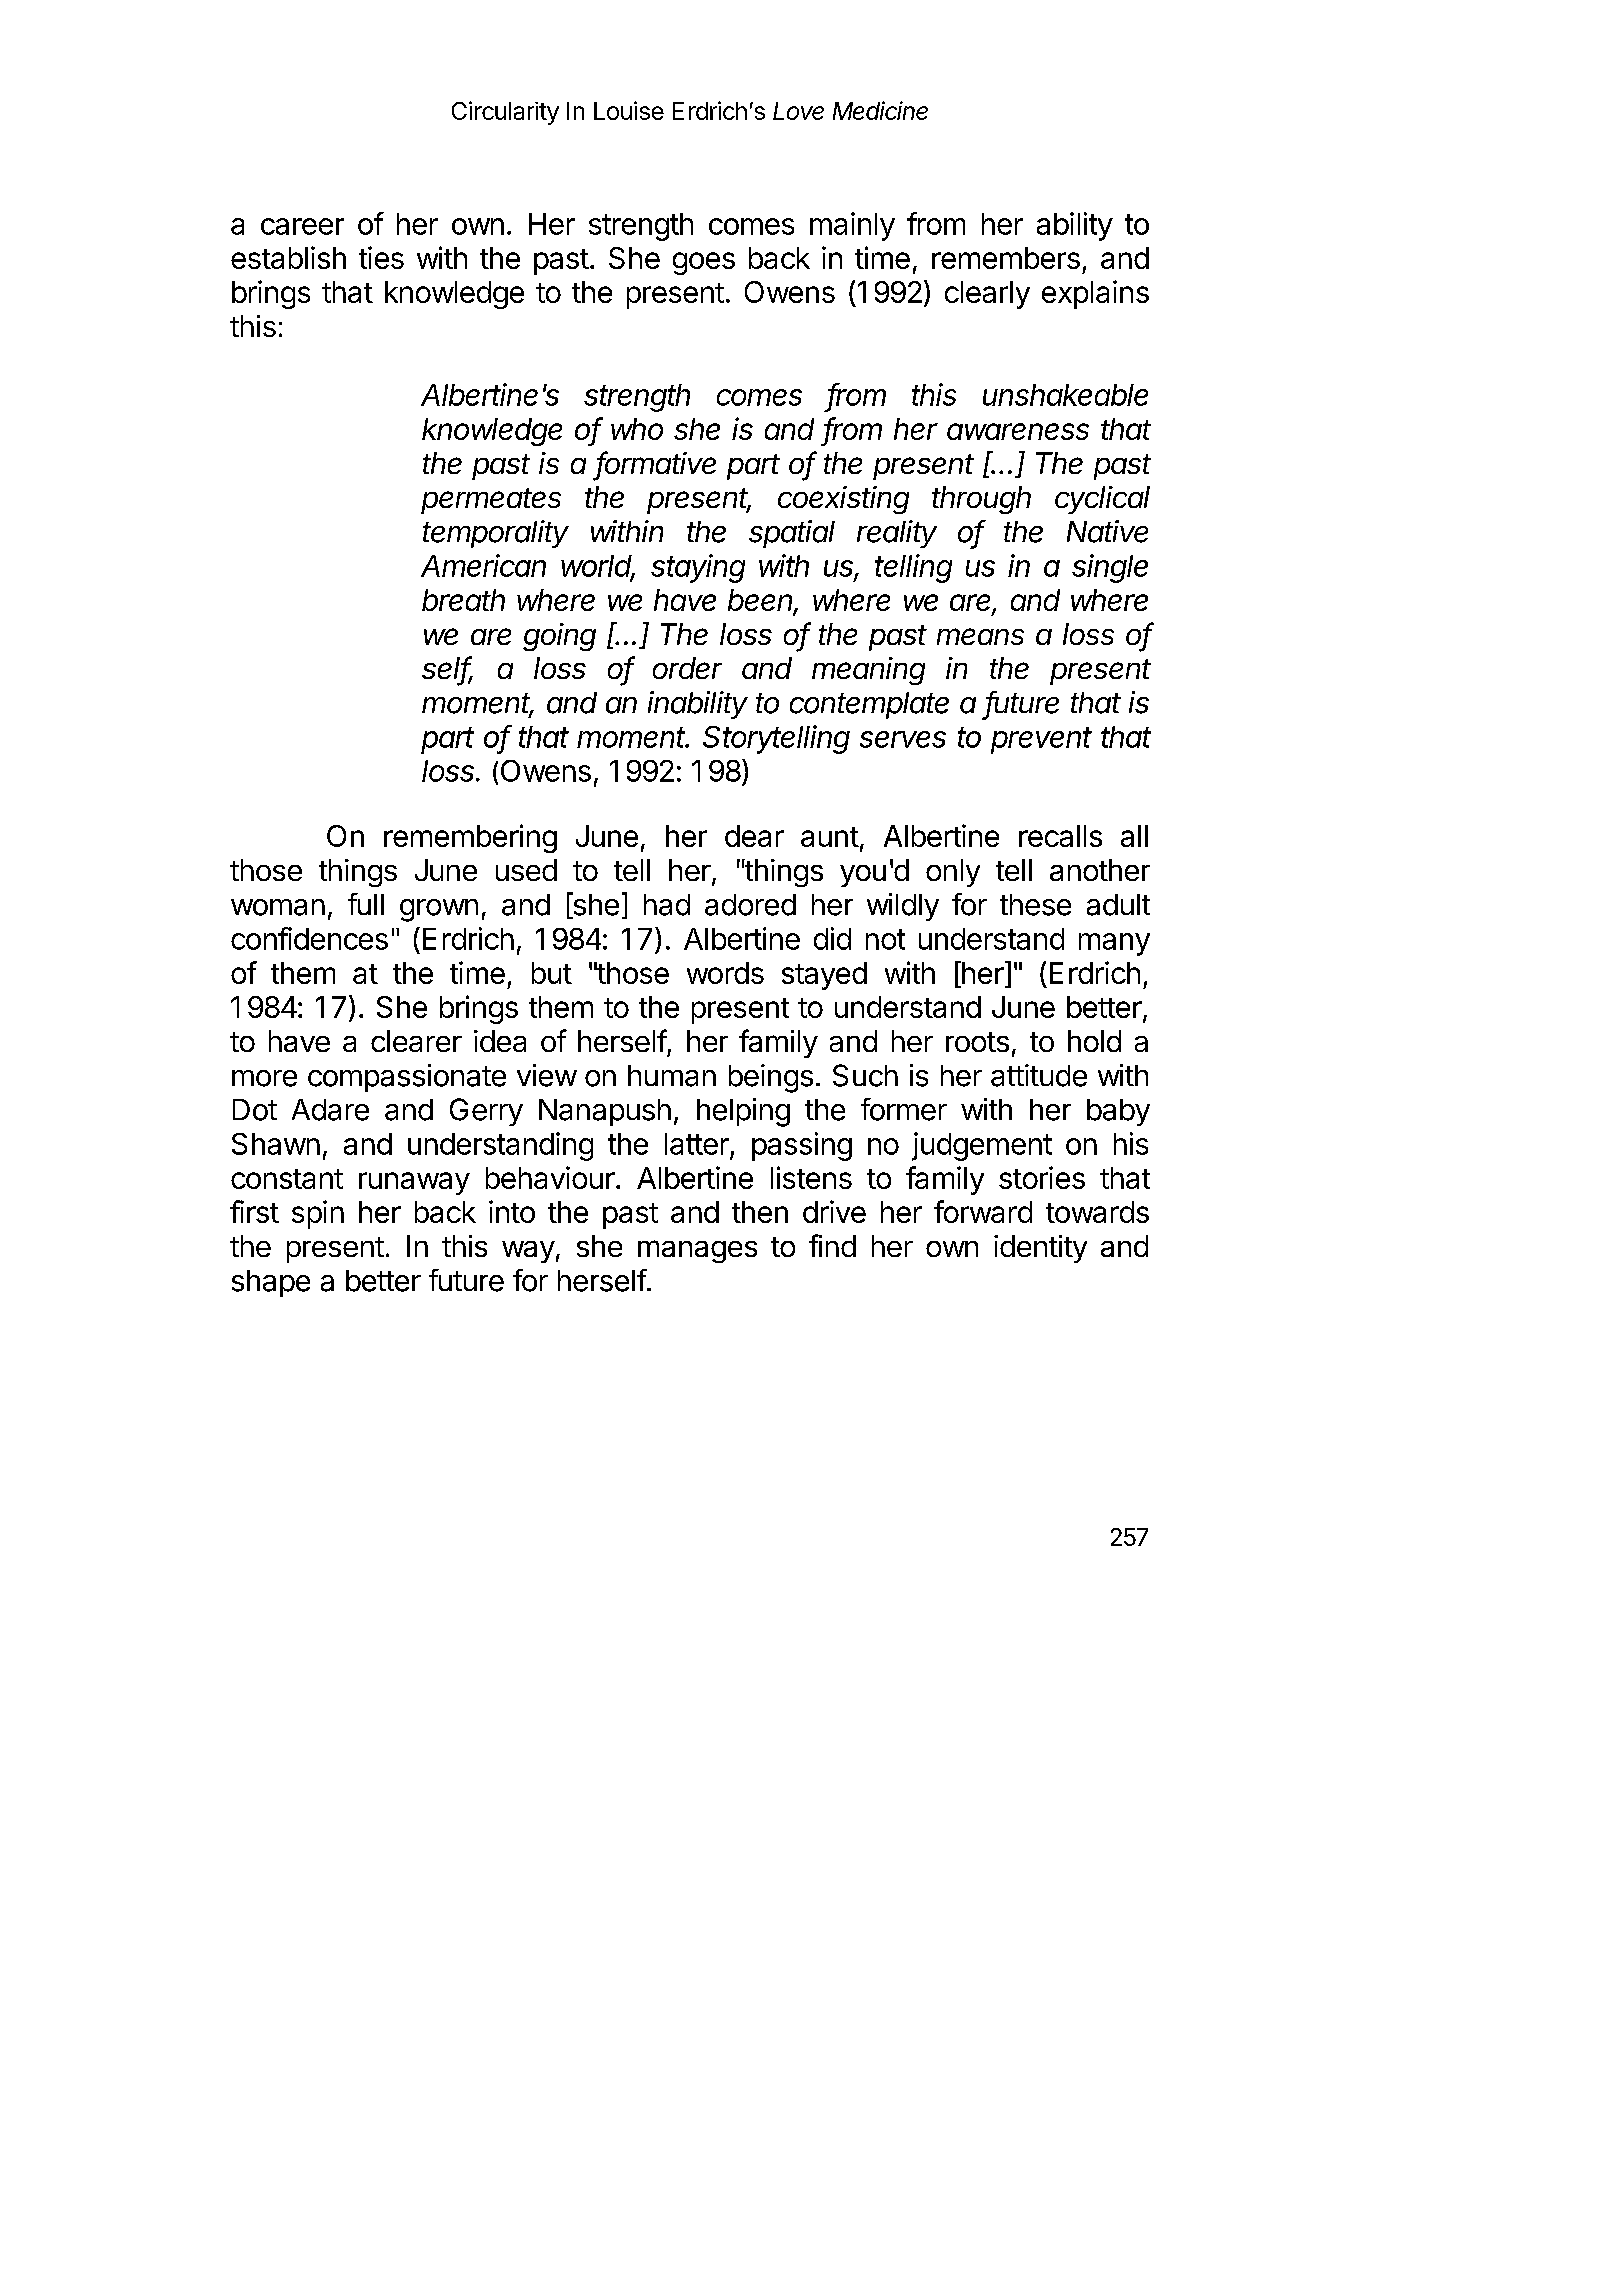  I want to click on going, so click(559, 637).
